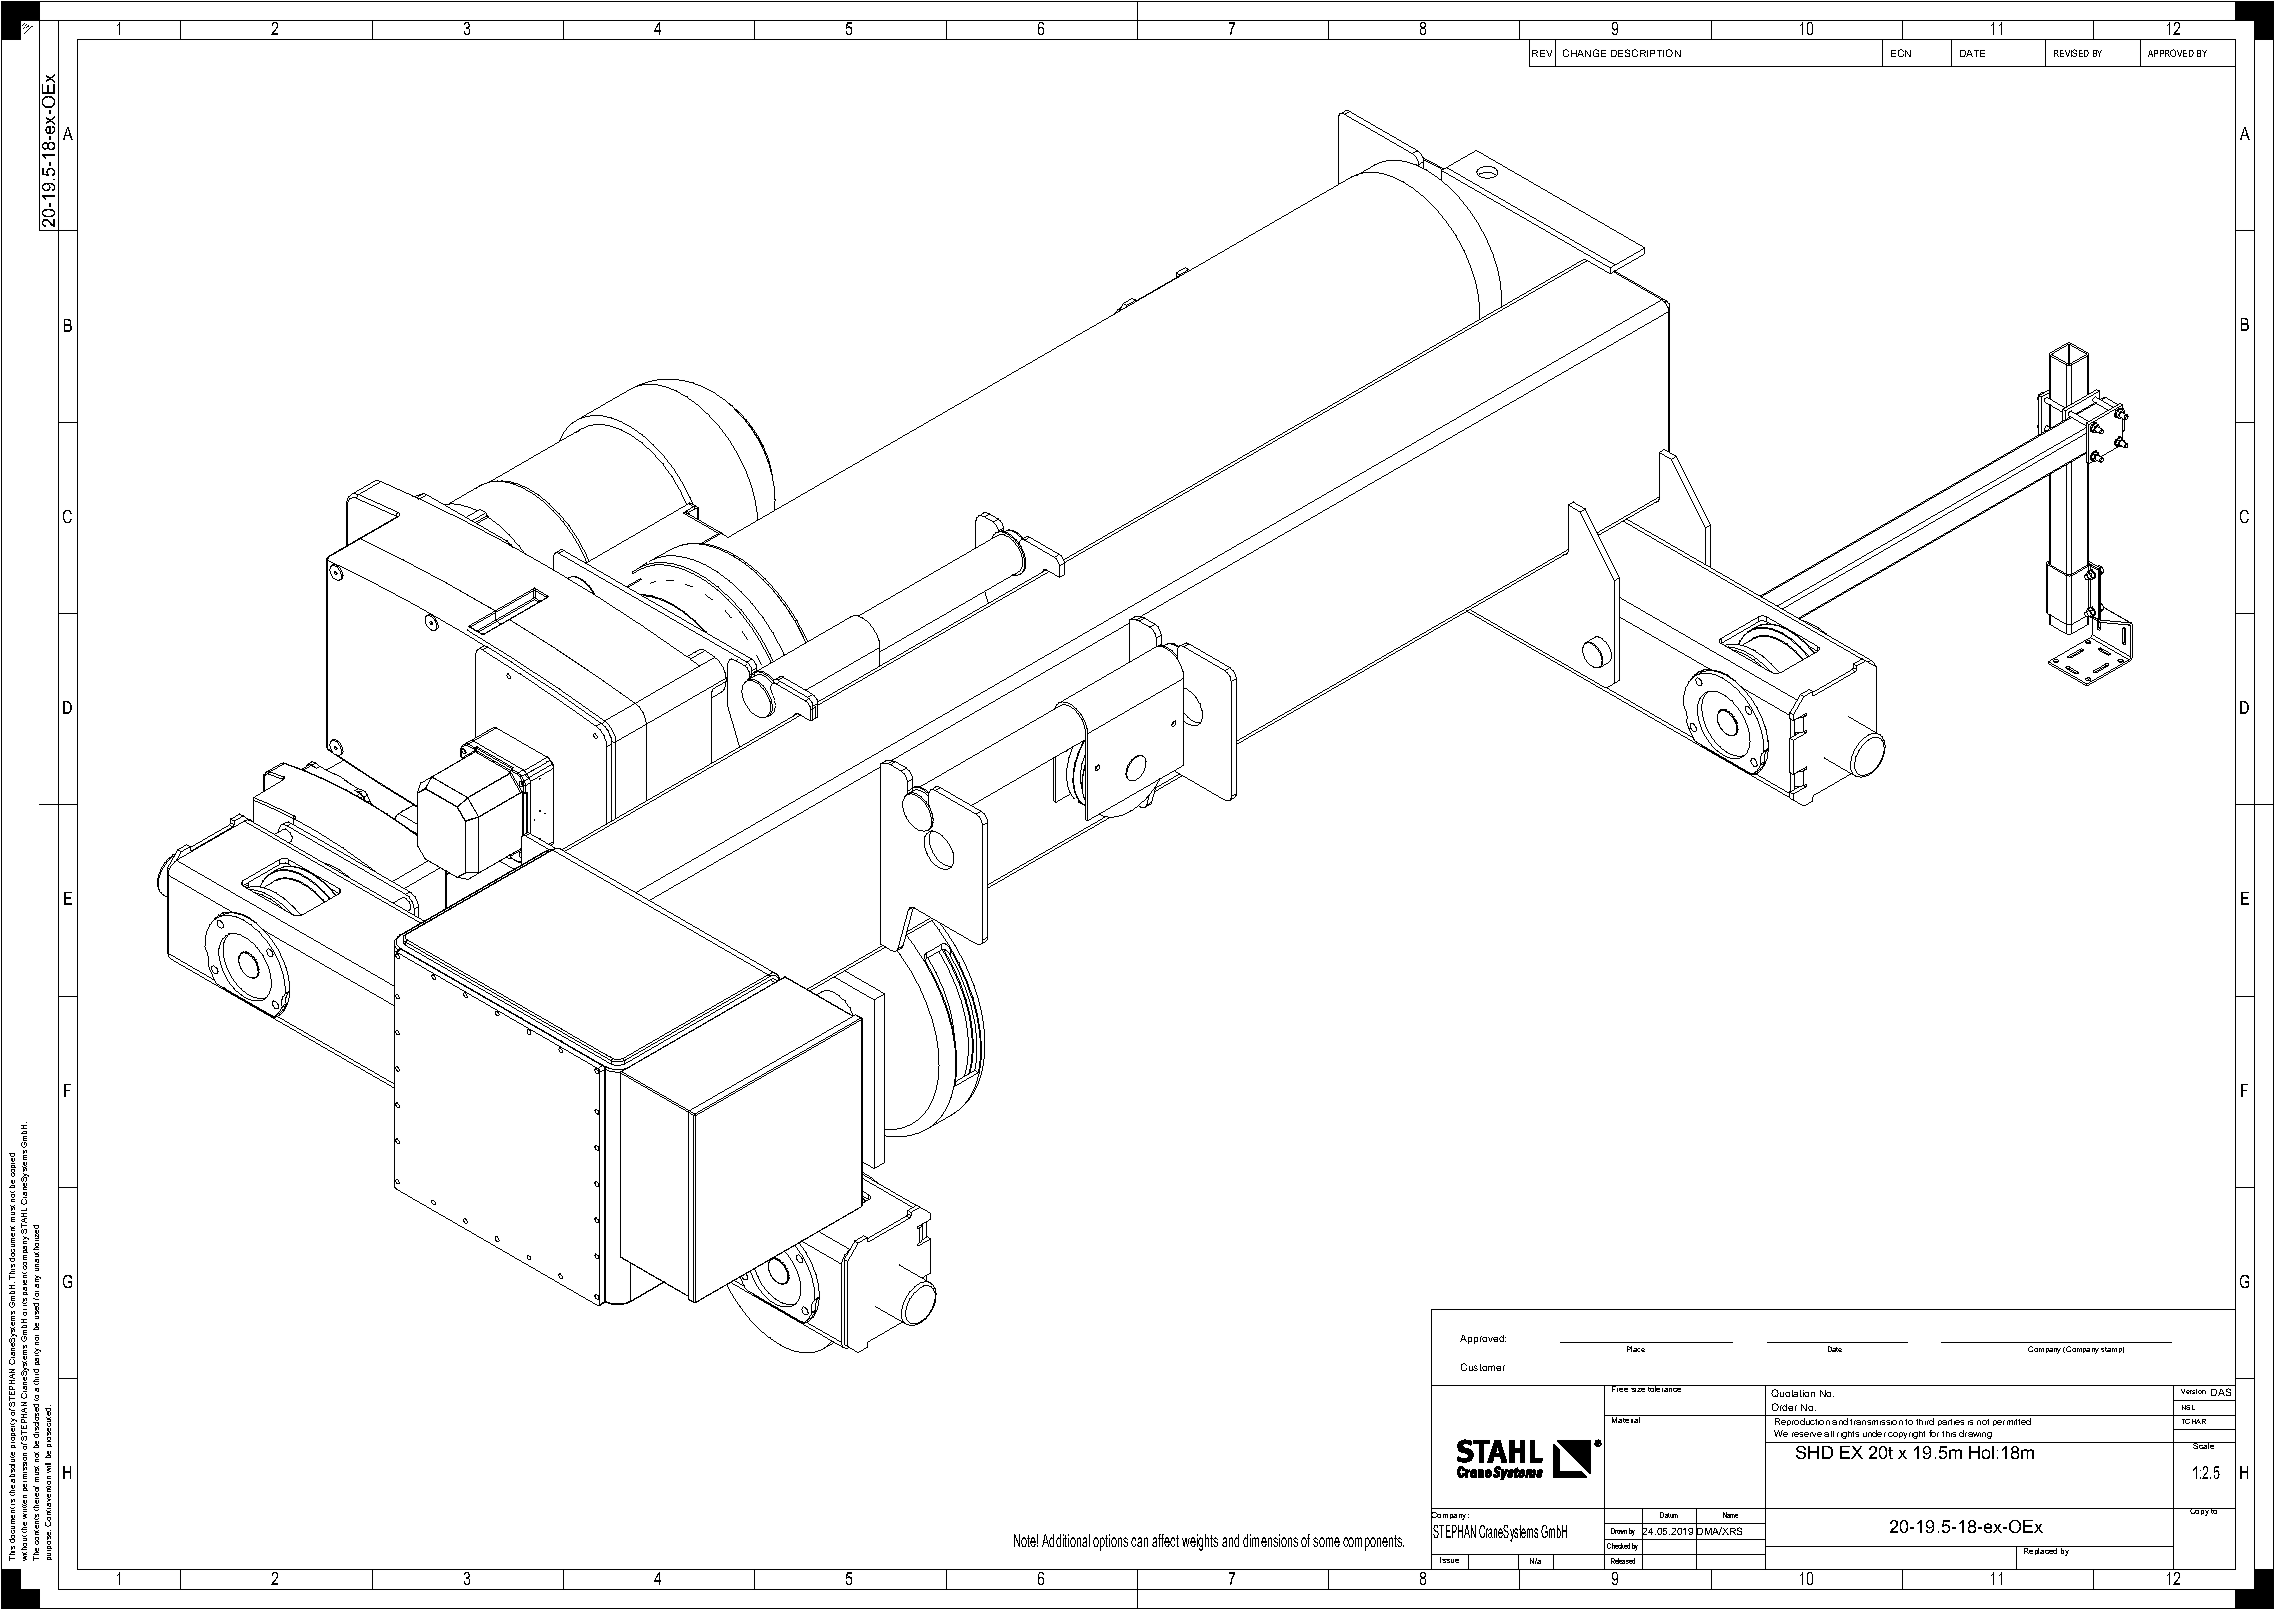 The height and width of the screenshot is (1609, 2275). Describe the element at coordinates (1620, 1388) in the screenshot. I see `Free` at that location.
